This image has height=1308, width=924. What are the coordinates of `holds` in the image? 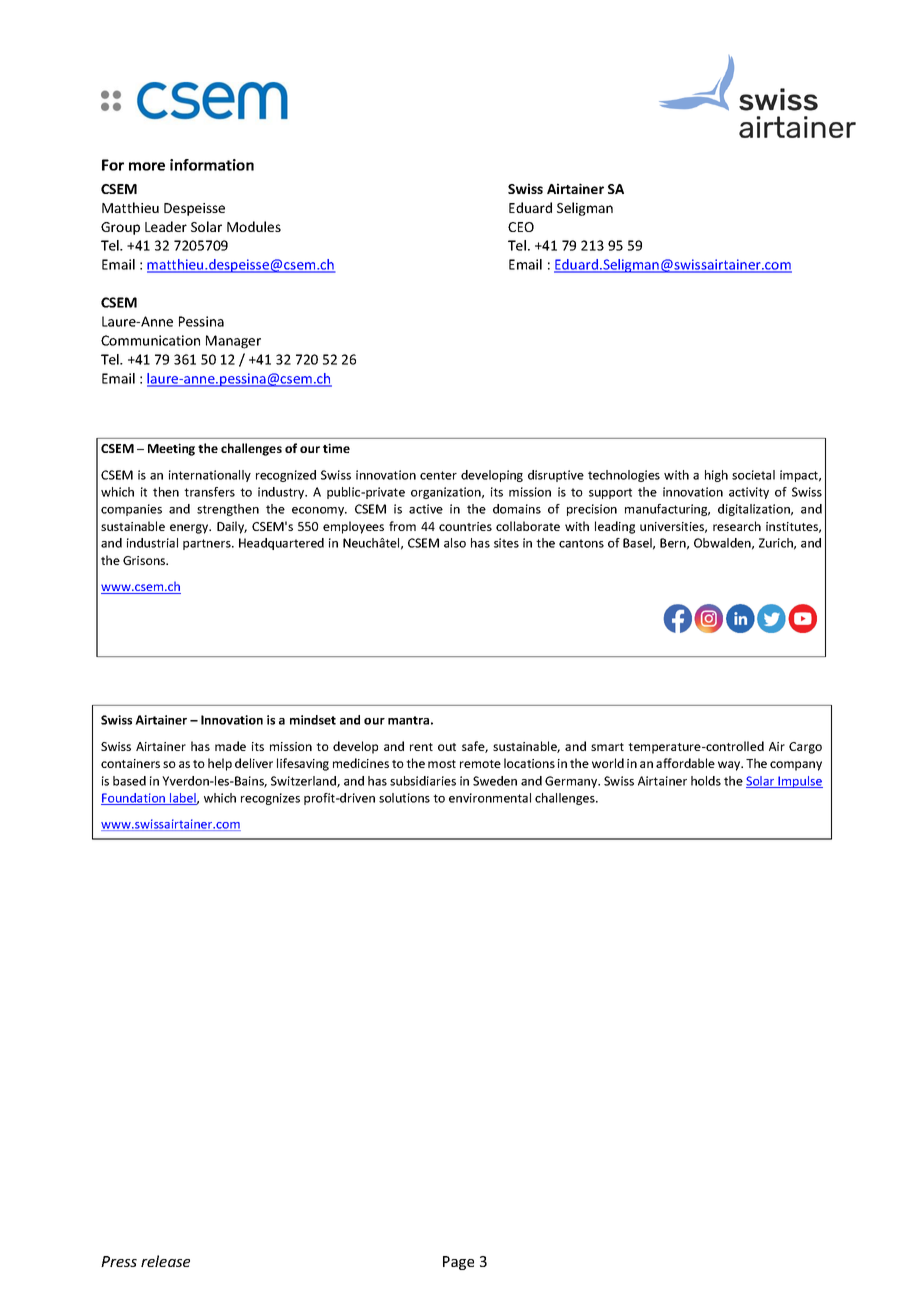 It's located at (706, 781).
